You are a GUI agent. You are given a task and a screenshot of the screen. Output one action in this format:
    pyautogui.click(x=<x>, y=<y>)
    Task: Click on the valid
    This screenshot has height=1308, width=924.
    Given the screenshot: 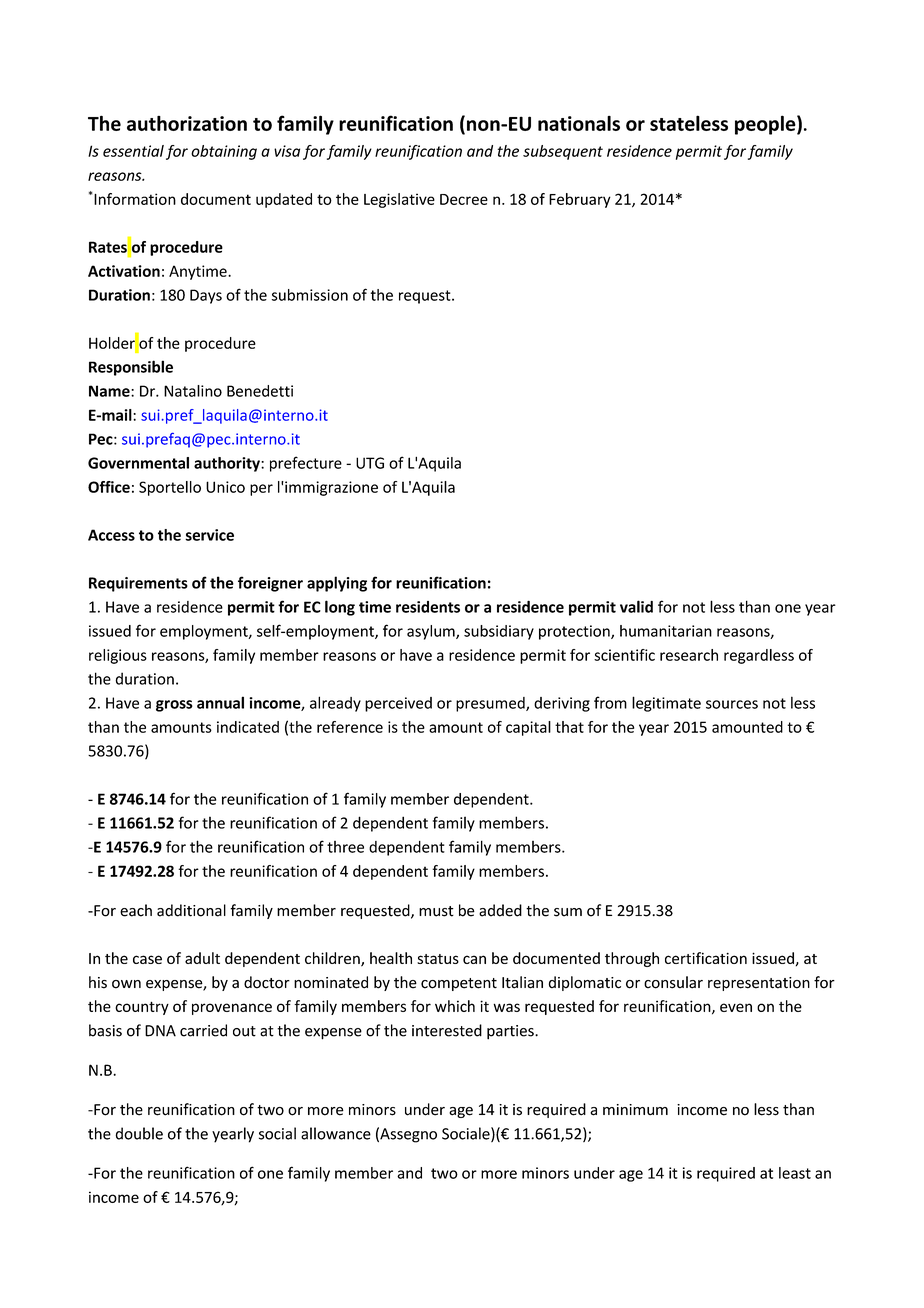 What is the action you would take?
    pyautogui.click(x=636, y=606)
